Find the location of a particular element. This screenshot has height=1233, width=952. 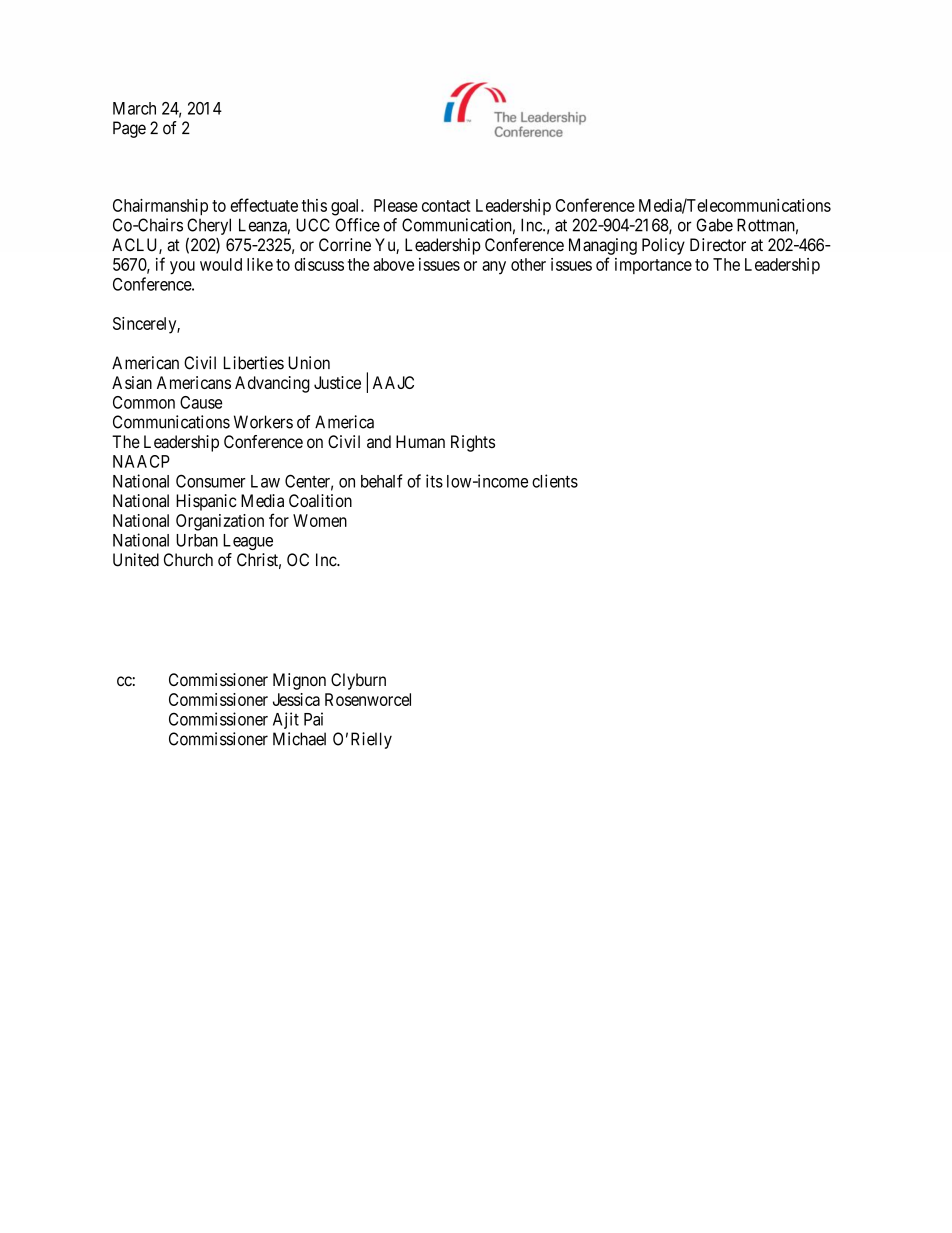

clients is located at coordinates (555, 481).
